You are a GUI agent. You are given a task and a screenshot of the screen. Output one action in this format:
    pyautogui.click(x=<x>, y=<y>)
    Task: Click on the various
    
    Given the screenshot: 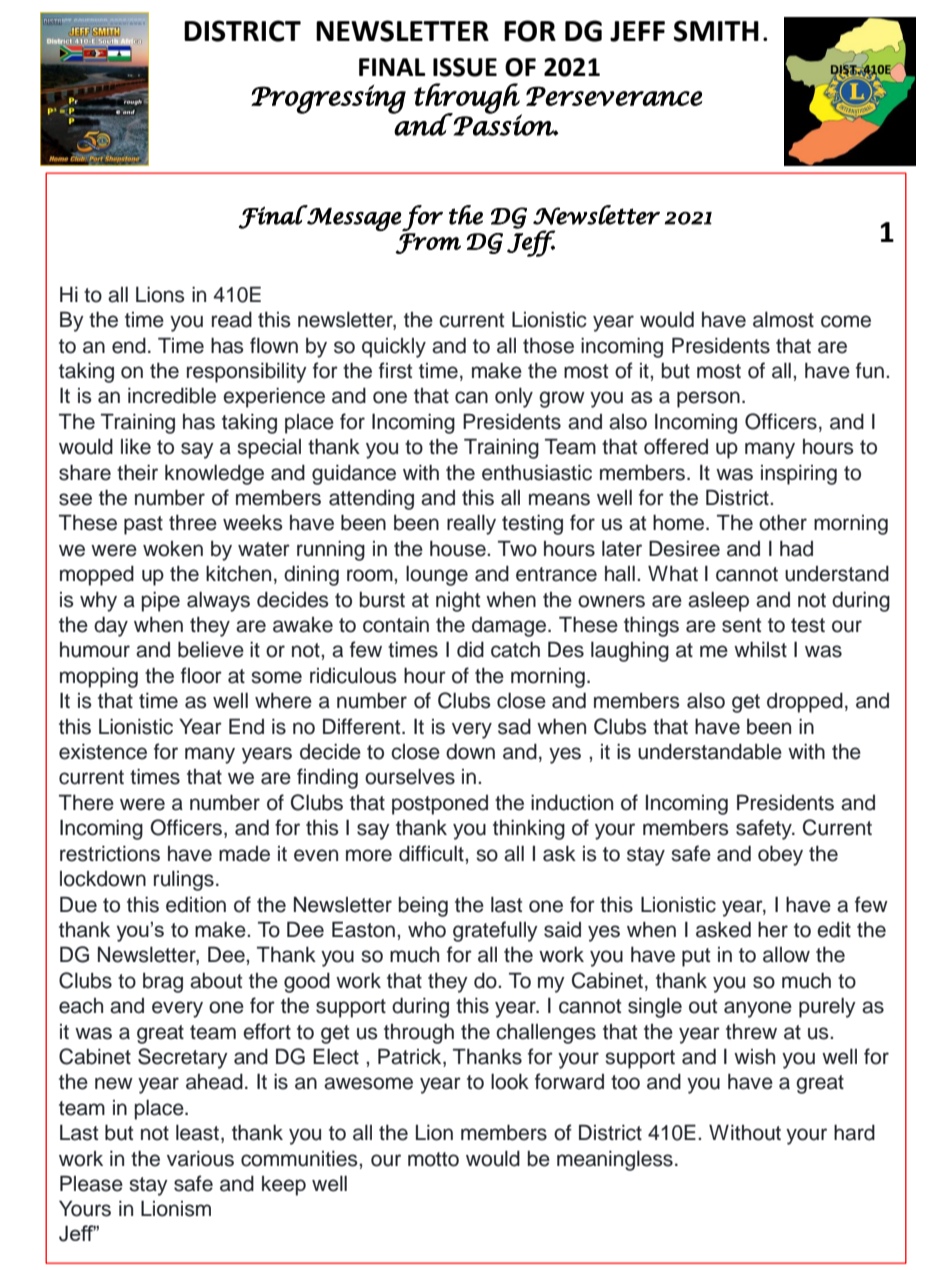 What is the action you would take?
    pyautogui.click(x=200, y=1158)
